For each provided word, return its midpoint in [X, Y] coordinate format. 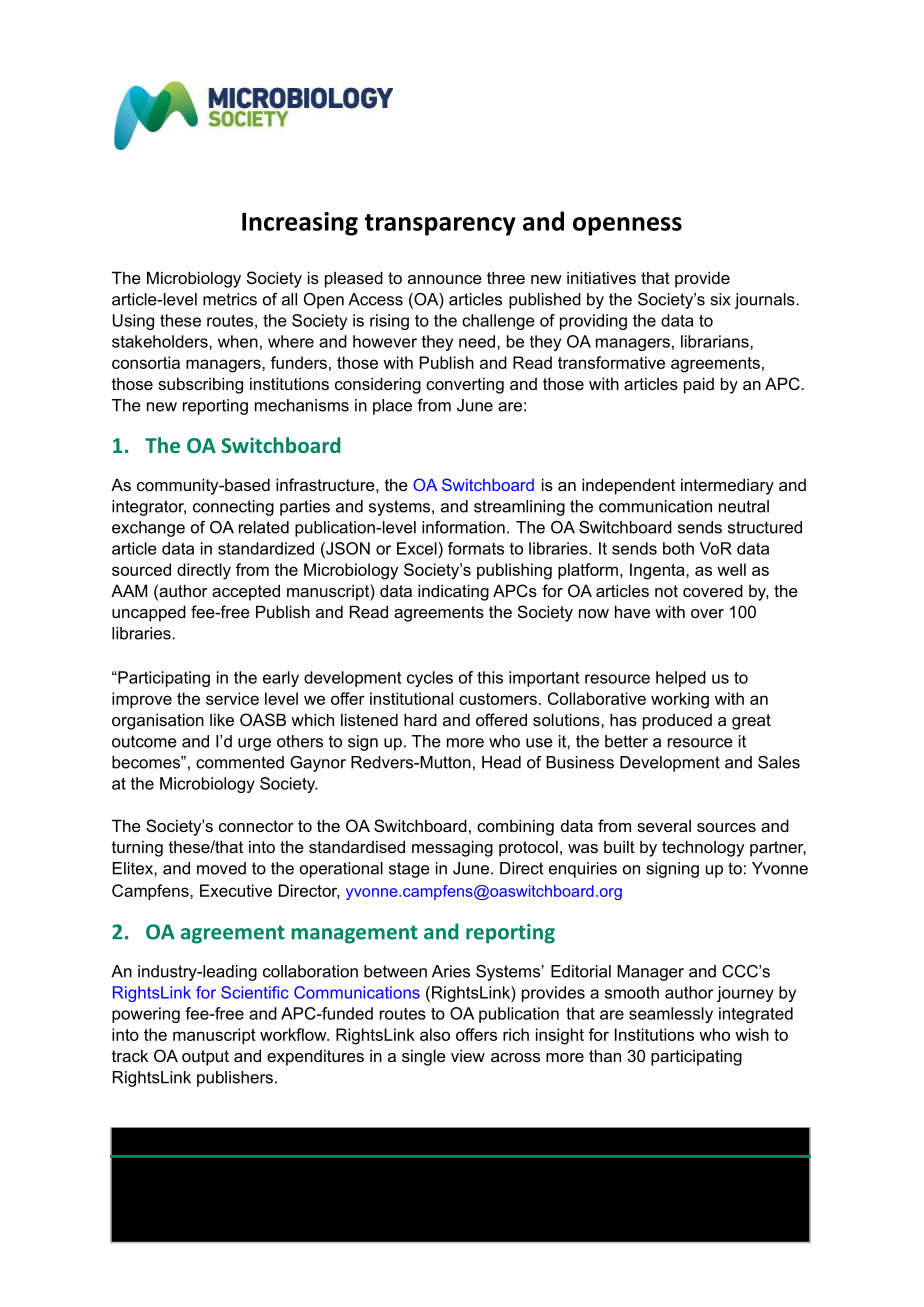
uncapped [149, 613]
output [205, 1058]
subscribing [200, 385]
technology [703, 848]
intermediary [727, 486]
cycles [430, 679]
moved [221, 868]
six [720, 299]
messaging [452, 848]
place [392, 407]
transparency [440, 225]
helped [681, 679]
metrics [230, 299]
